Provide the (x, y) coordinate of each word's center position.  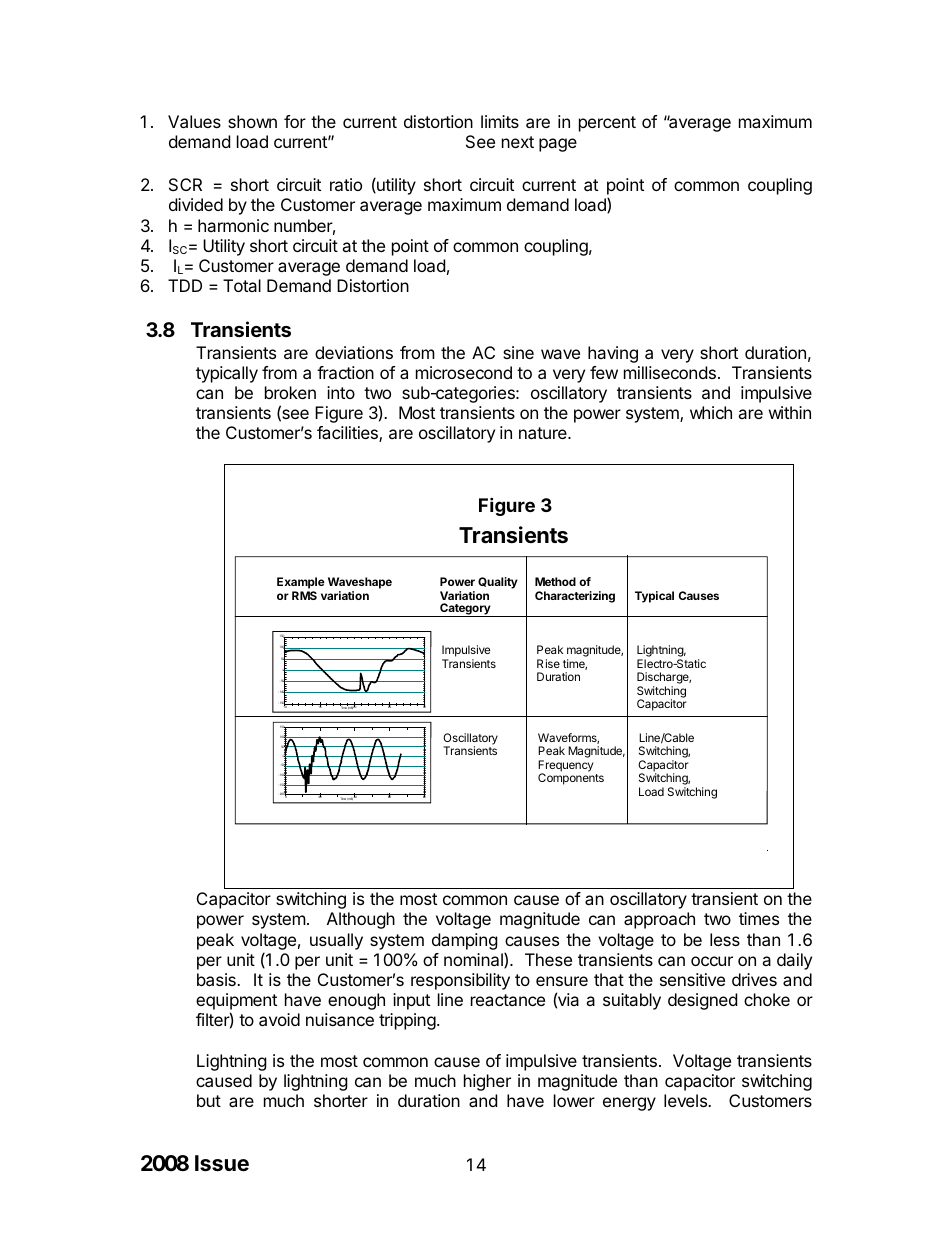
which (711, 412)
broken (290, 392)
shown (252, 121)
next (518, 142)
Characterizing (575, 597)
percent (607, 124)
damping (465, 941)
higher (487, 1082)
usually (336, 941)
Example (301, 583)
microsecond (464, 372)
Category (465, 610)
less (725, 939)
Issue (222, 1163)
